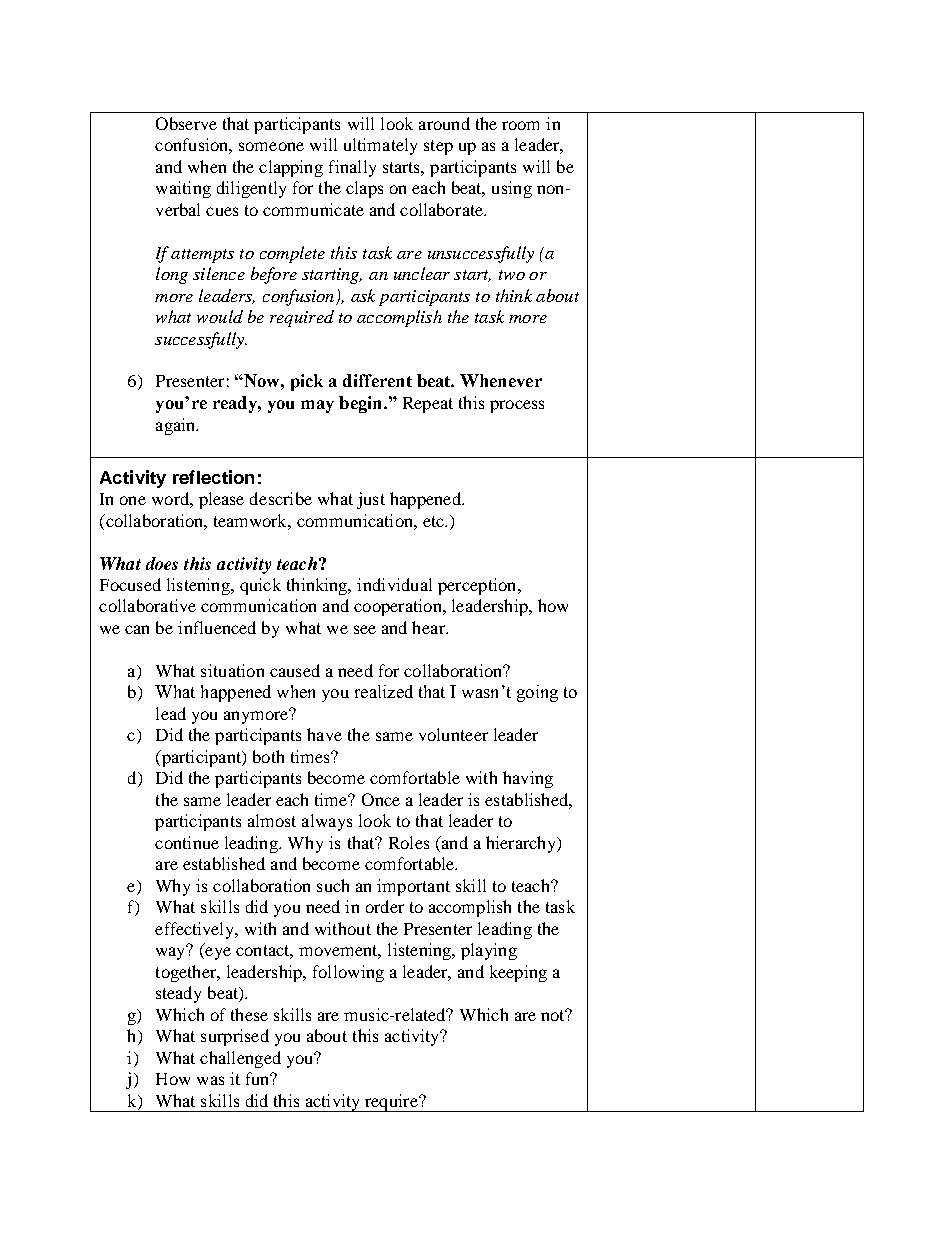  Describe the element at coordinates (352, 168) in the document. I see `finally` at that location.
